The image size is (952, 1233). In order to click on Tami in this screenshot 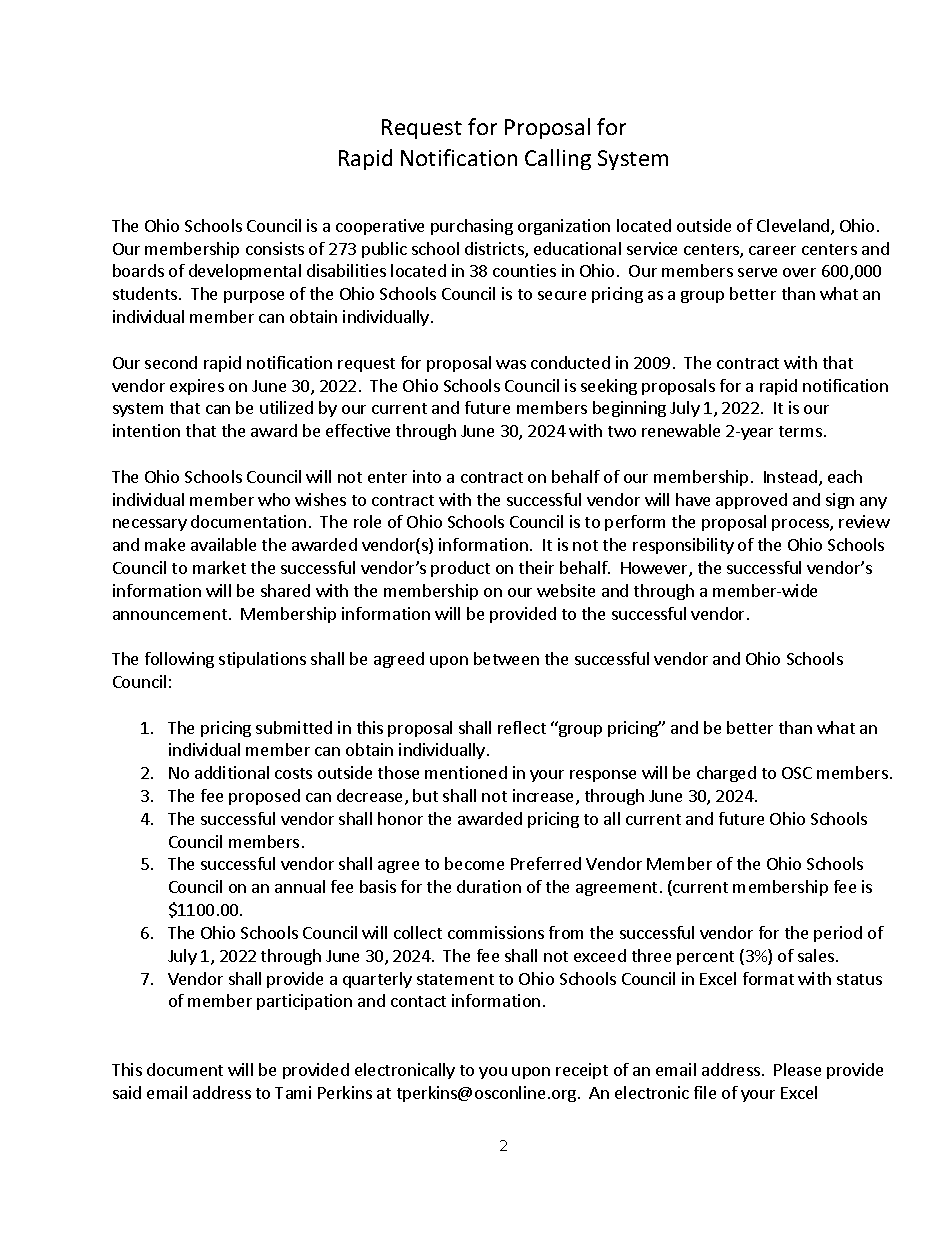, I will do `click(293, 1092)`.
